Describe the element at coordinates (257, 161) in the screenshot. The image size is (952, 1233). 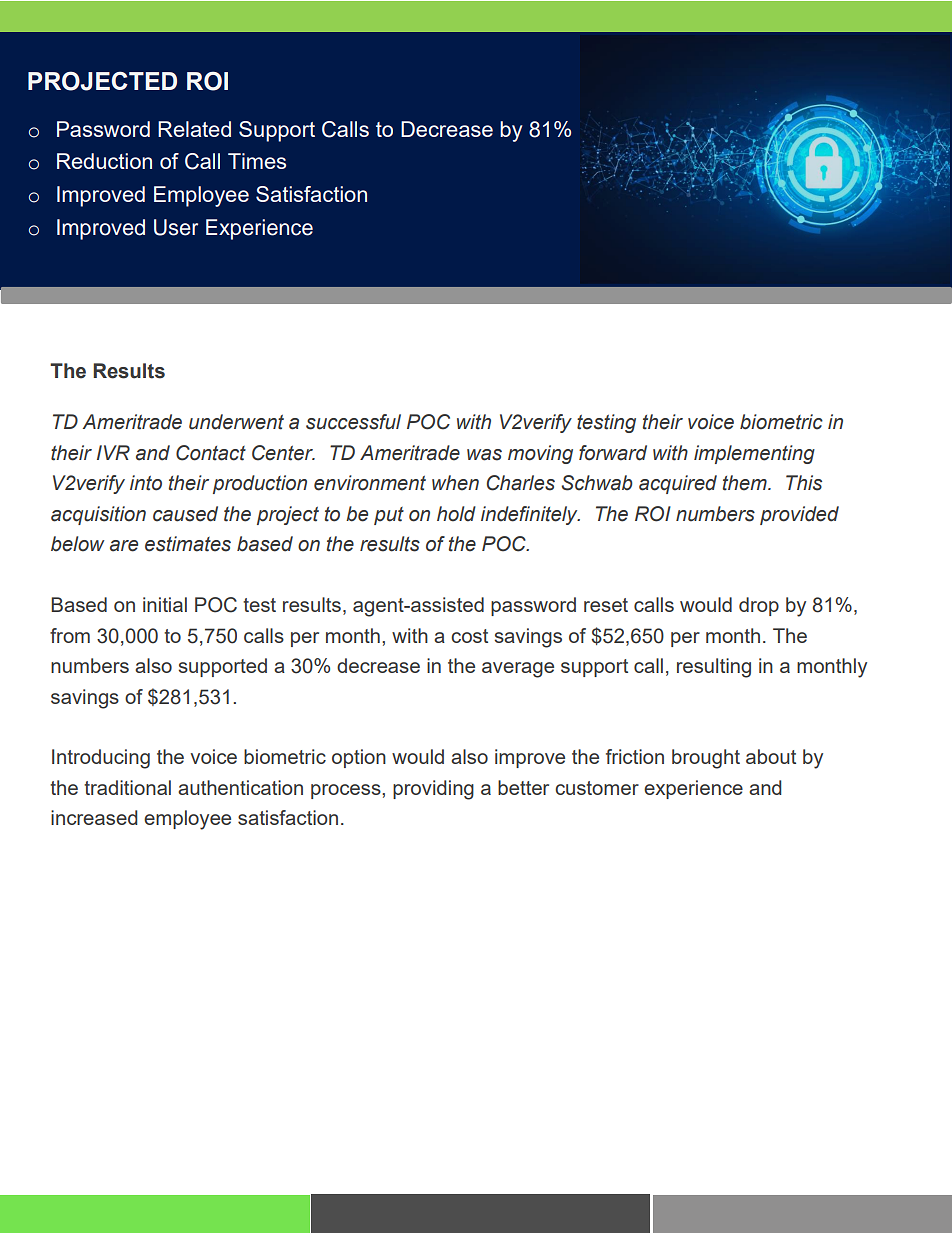
I see `Times` at that location.
